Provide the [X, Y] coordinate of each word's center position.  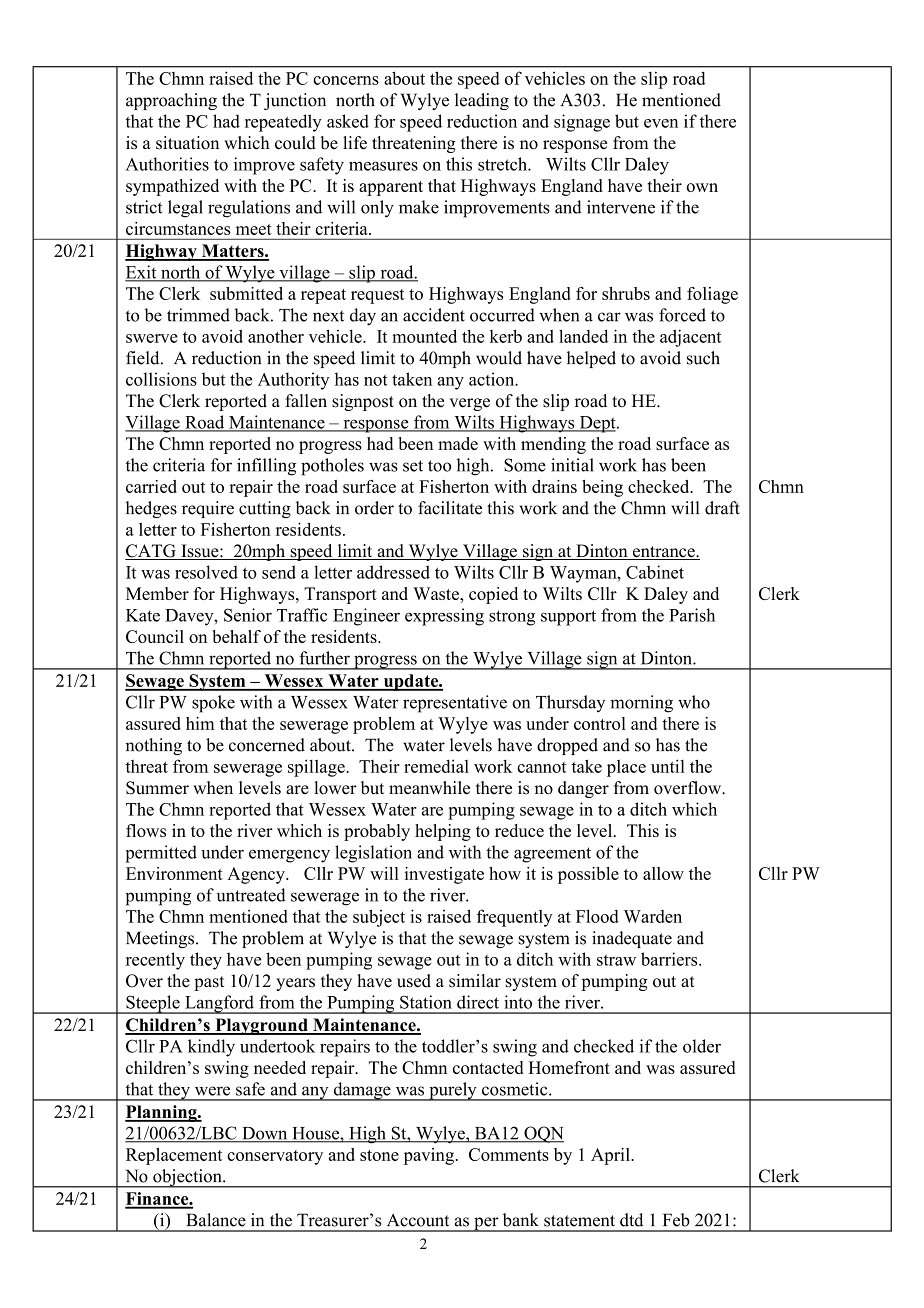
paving [429, 1156]
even [661, 123]
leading [482, 101]
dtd [631, 1220]
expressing [444, 617]
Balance [216, 1220]
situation [187, 143]
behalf [237, 636]
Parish [692, 615]
